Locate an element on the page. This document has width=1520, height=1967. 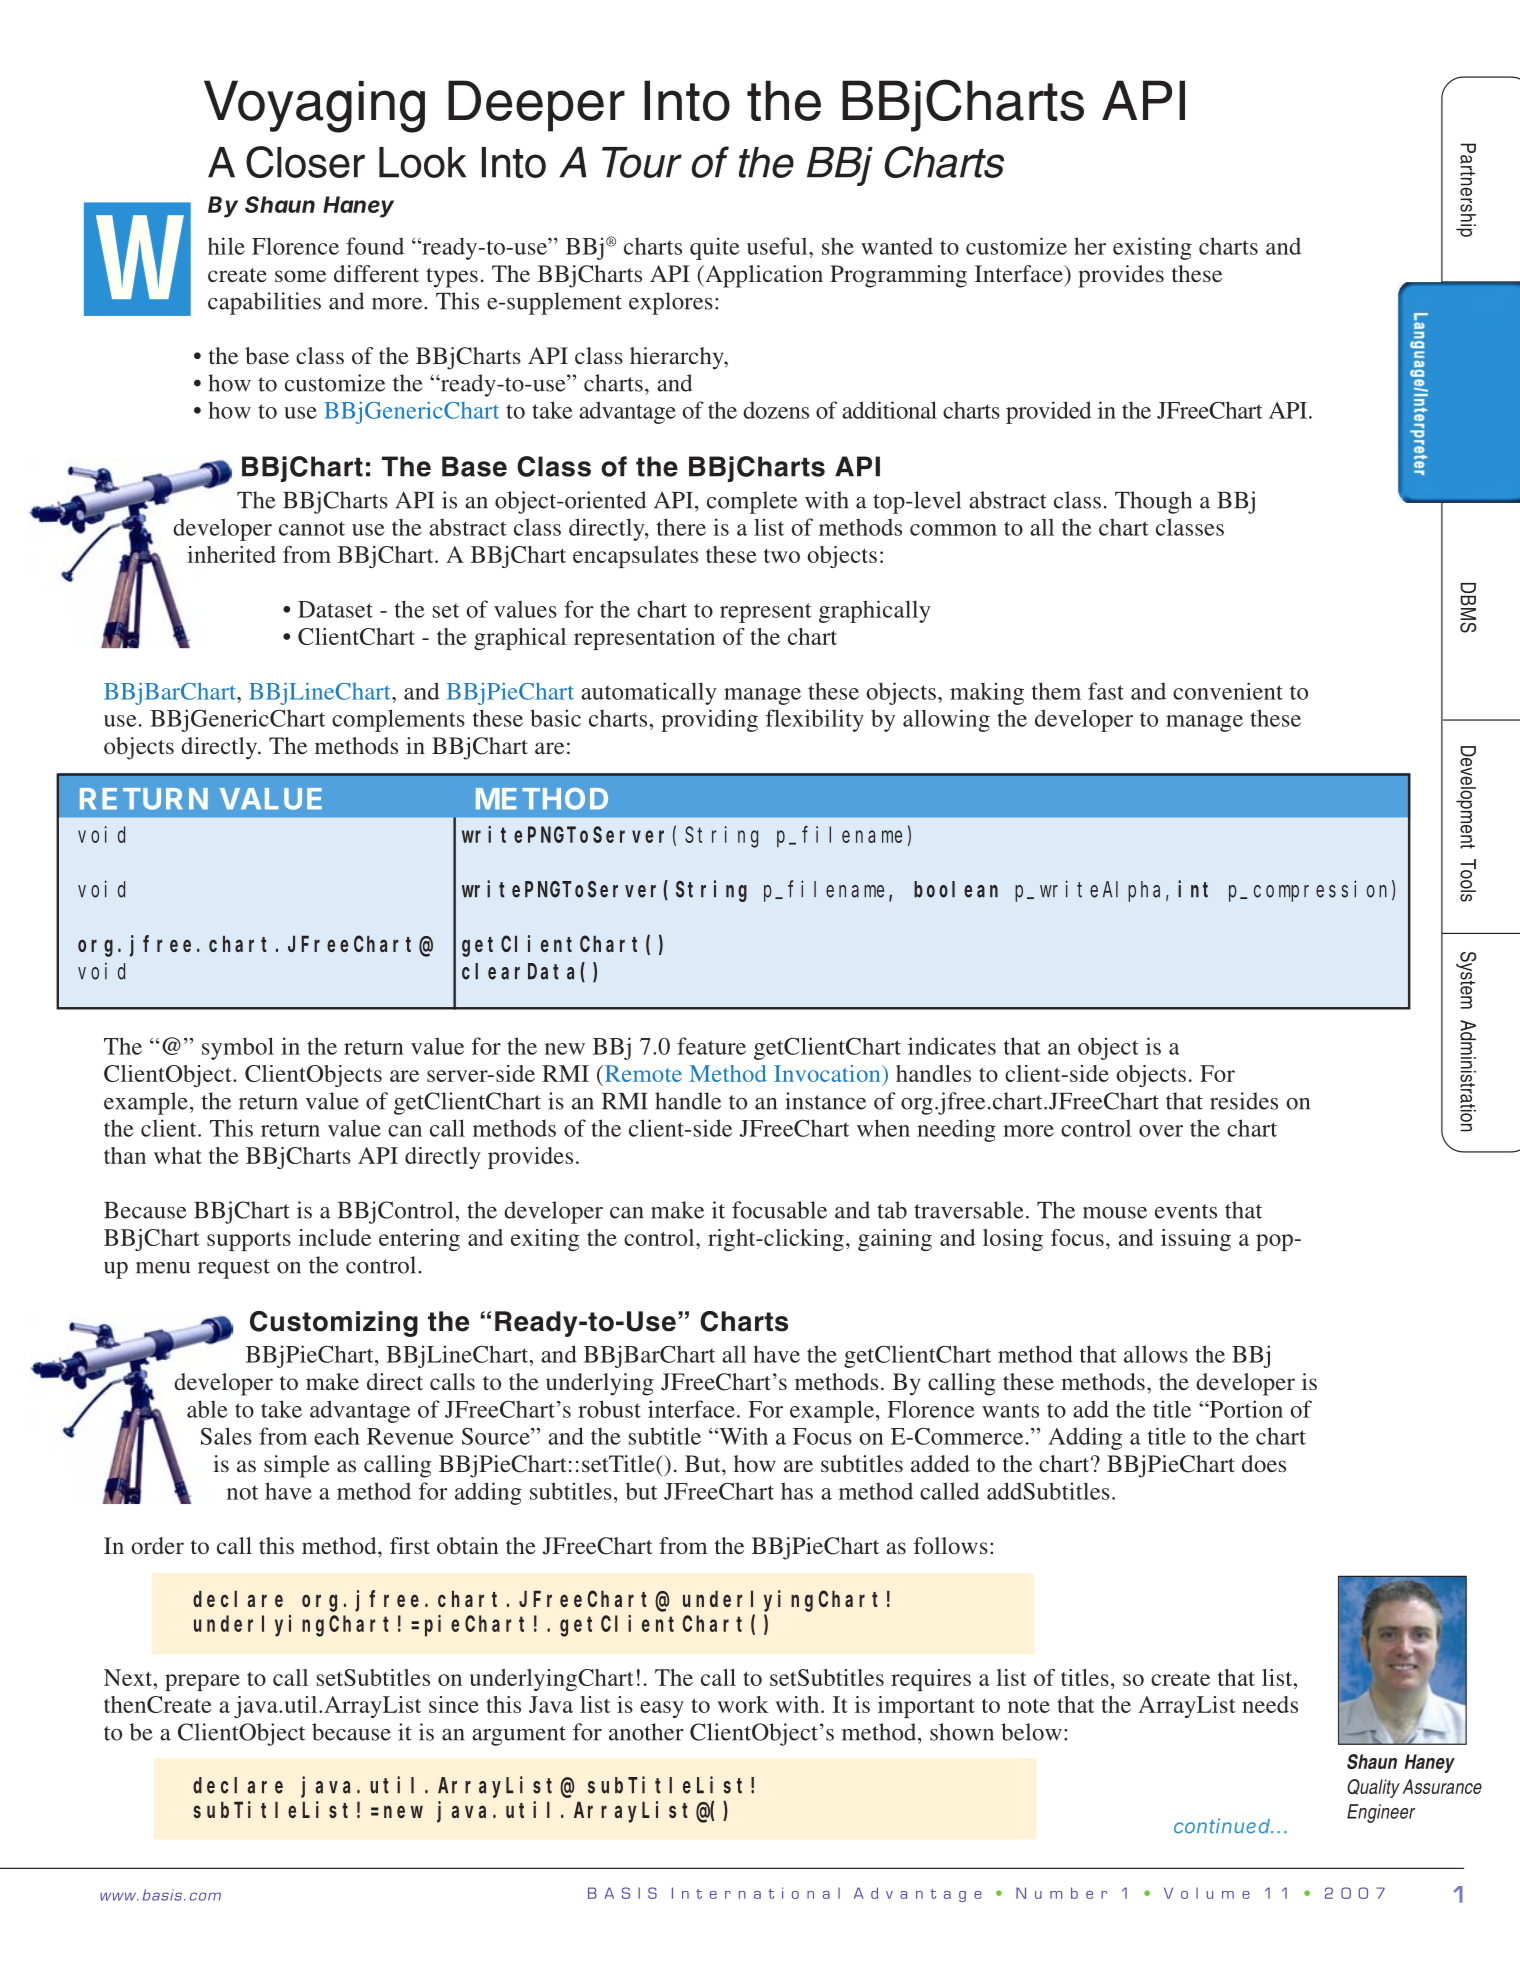
feature is located at coordinates (711, 1046).
